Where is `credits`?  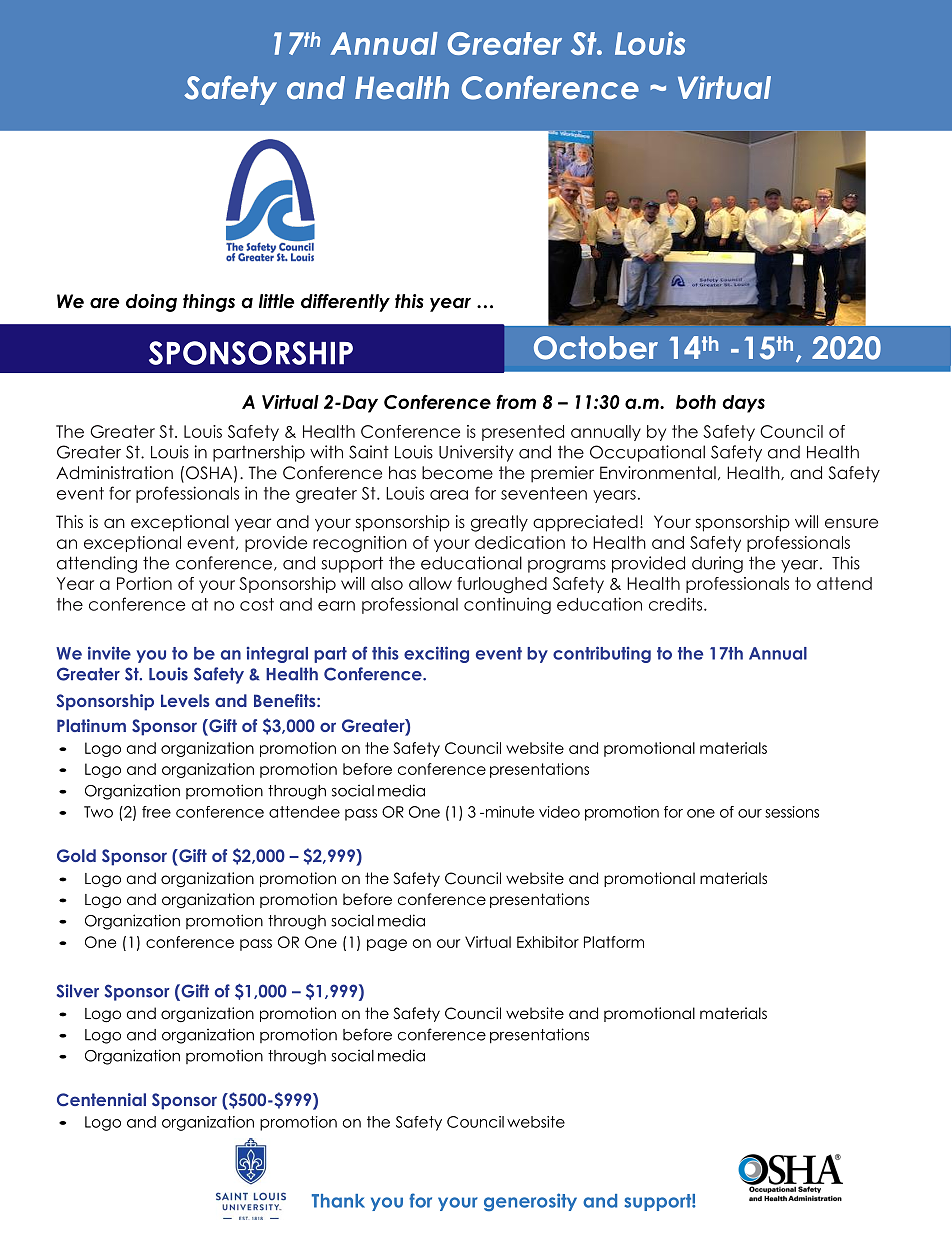
credits is located at coordinates (677, 604).
